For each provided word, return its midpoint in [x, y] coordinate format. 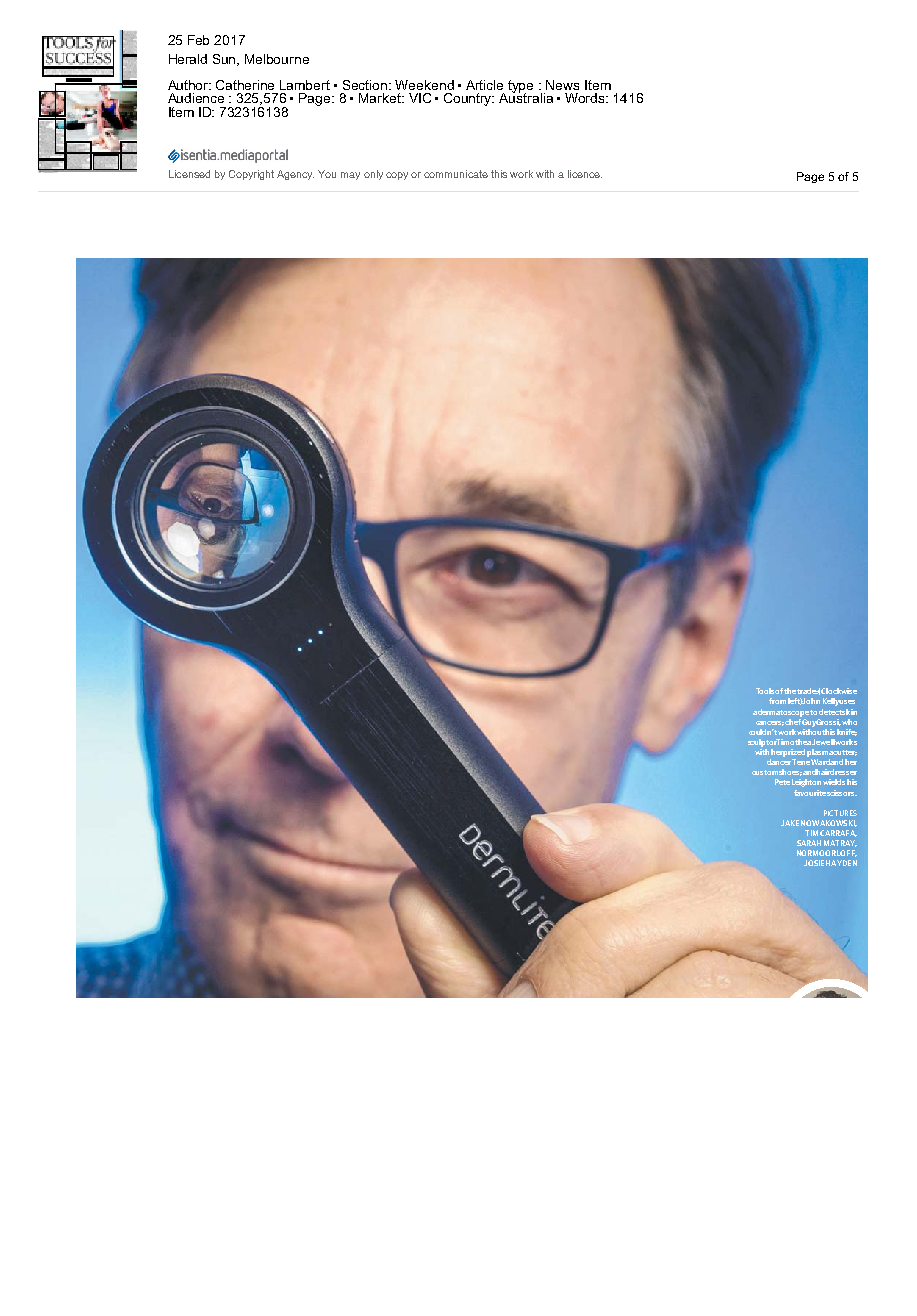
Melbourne [277, 59]
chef [793, 720]
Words [586, 98]
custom [765, 772]
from [777, 701]
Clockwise [839, 691]
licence [585, 174]
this [499, 174]
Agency [295, 175]
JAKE [790, 823]
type [520, 87]
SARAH [809, 843]
